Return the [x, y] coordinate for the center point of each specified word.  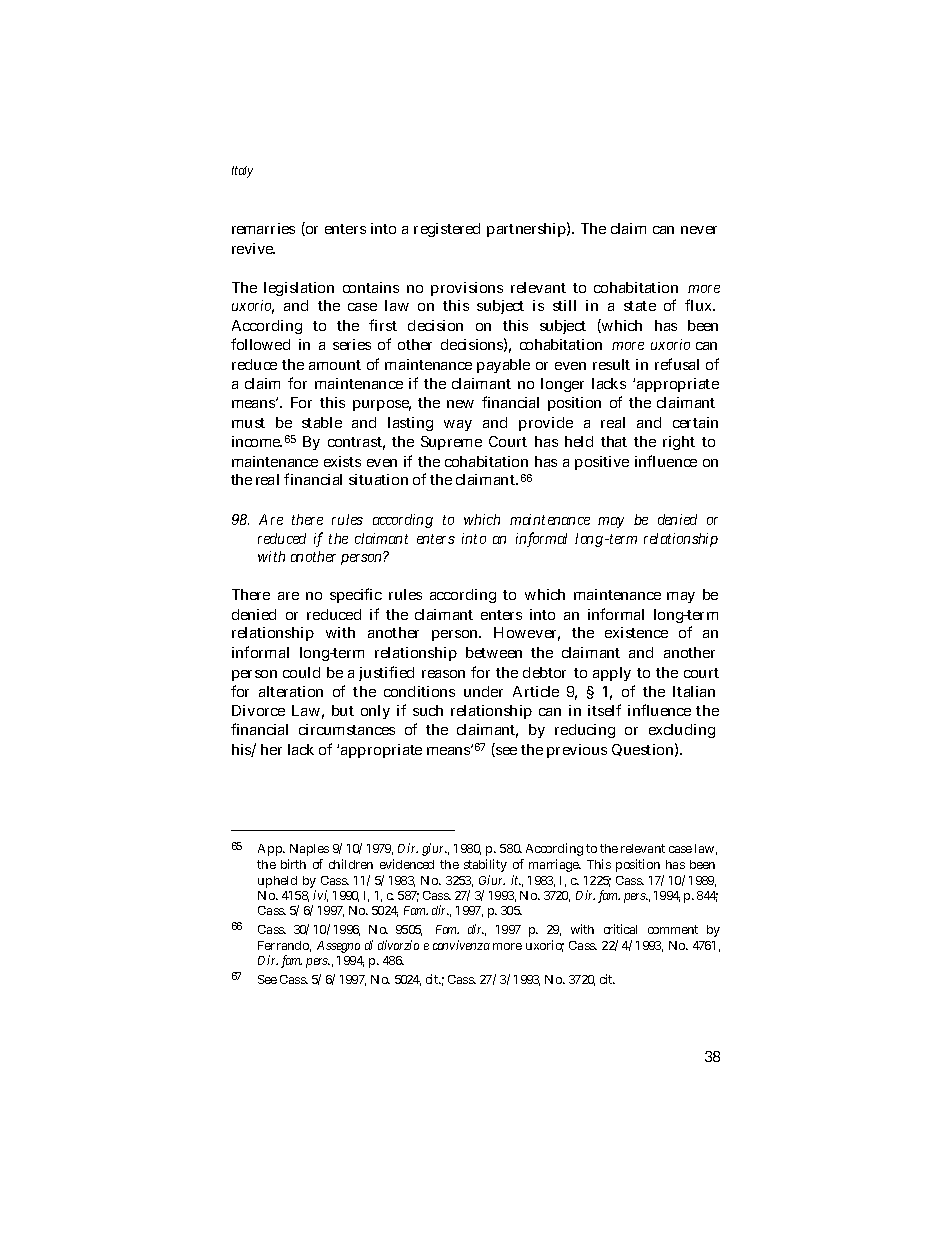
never [699, 230]
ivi [320, 896]
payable [503, 366]
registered [447, 230]
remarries [263, 228]
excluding [682, 731]
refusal [677, 364]
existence [636, 632]
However [527, 634]
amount [335, 365]
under [483, 691]
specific [356, 595]
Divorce [258, 710]
